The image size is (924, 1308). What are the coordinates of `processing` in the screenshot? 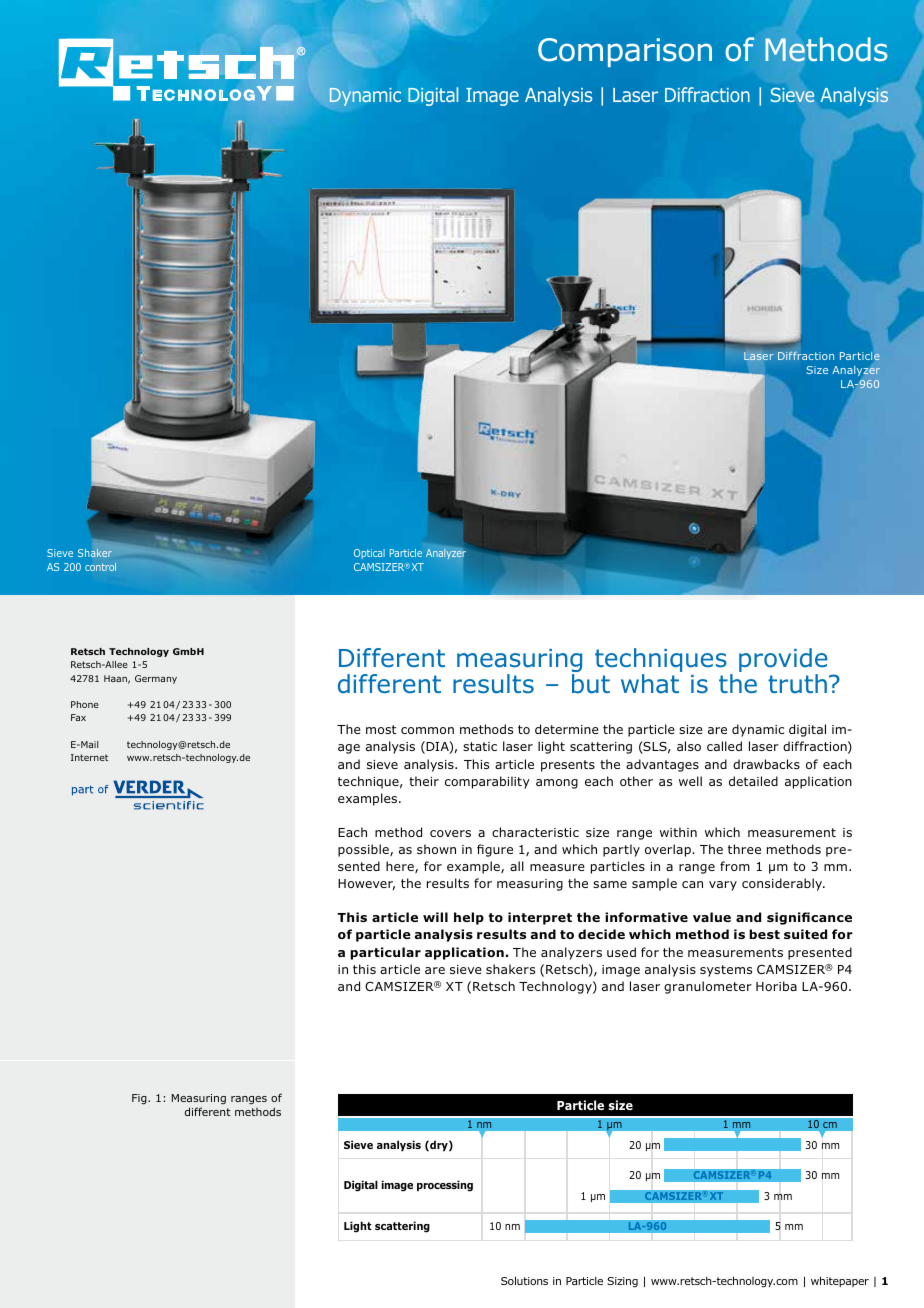 It's located at (445, 1186).
